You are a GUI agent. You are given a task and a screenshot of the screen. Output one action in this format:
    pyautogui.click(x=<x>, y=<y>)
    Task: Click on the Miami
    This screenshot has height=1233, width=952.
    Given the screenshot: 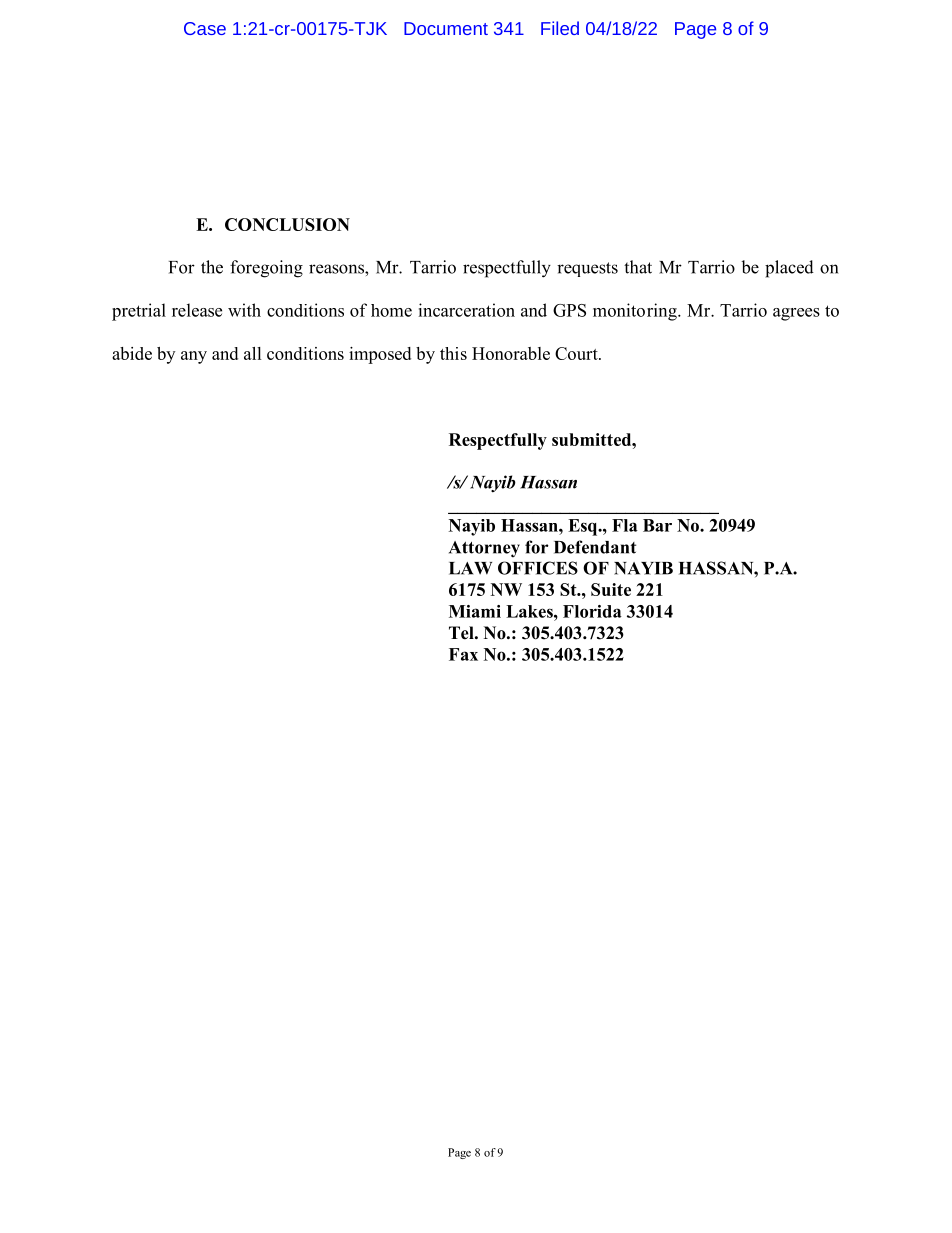 What is the action you would take?
    pyautogui.click(x=475, y=611)
